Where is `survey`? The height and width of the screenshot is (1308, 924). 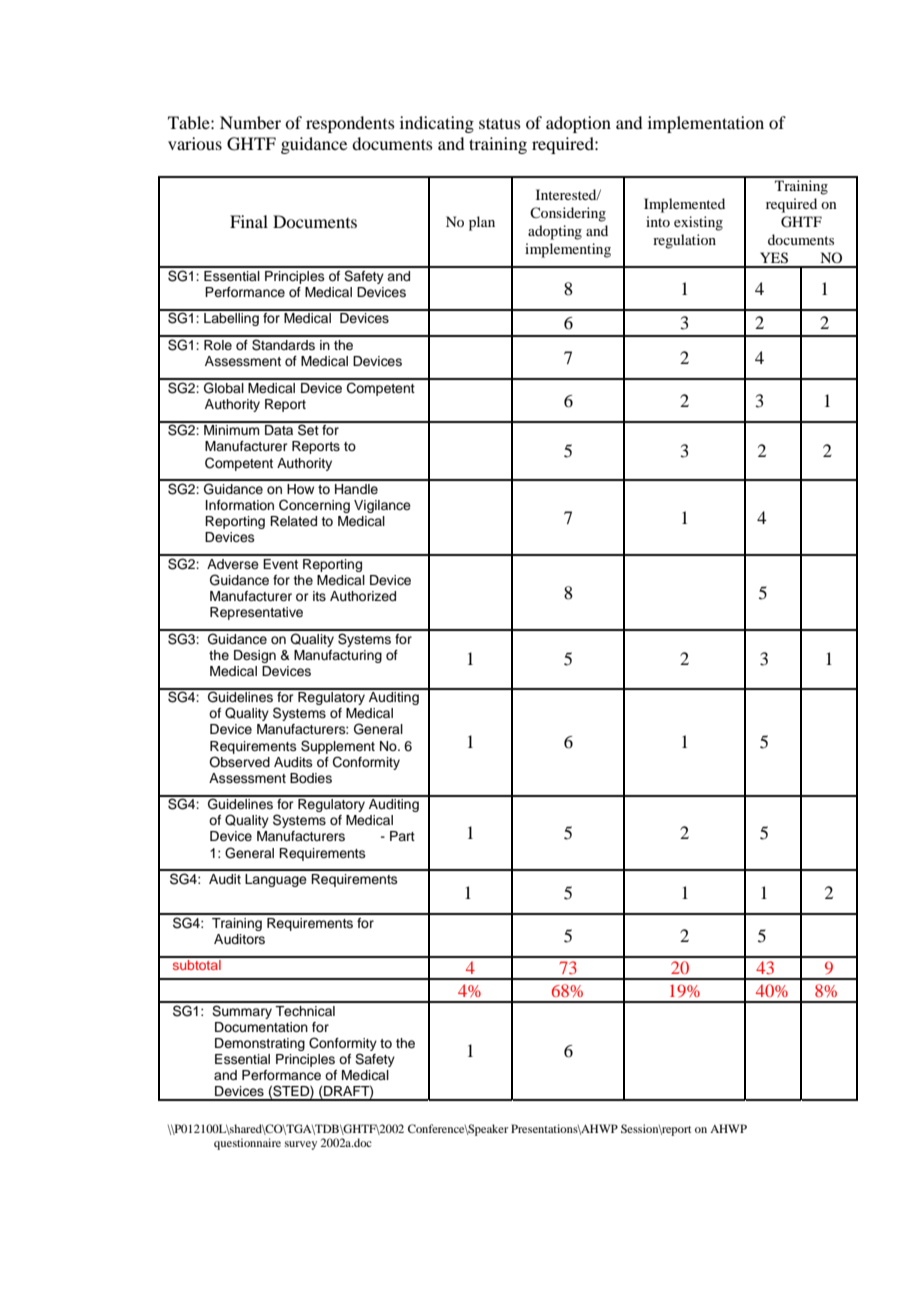 survey is located at coordinates (301, 1145).
